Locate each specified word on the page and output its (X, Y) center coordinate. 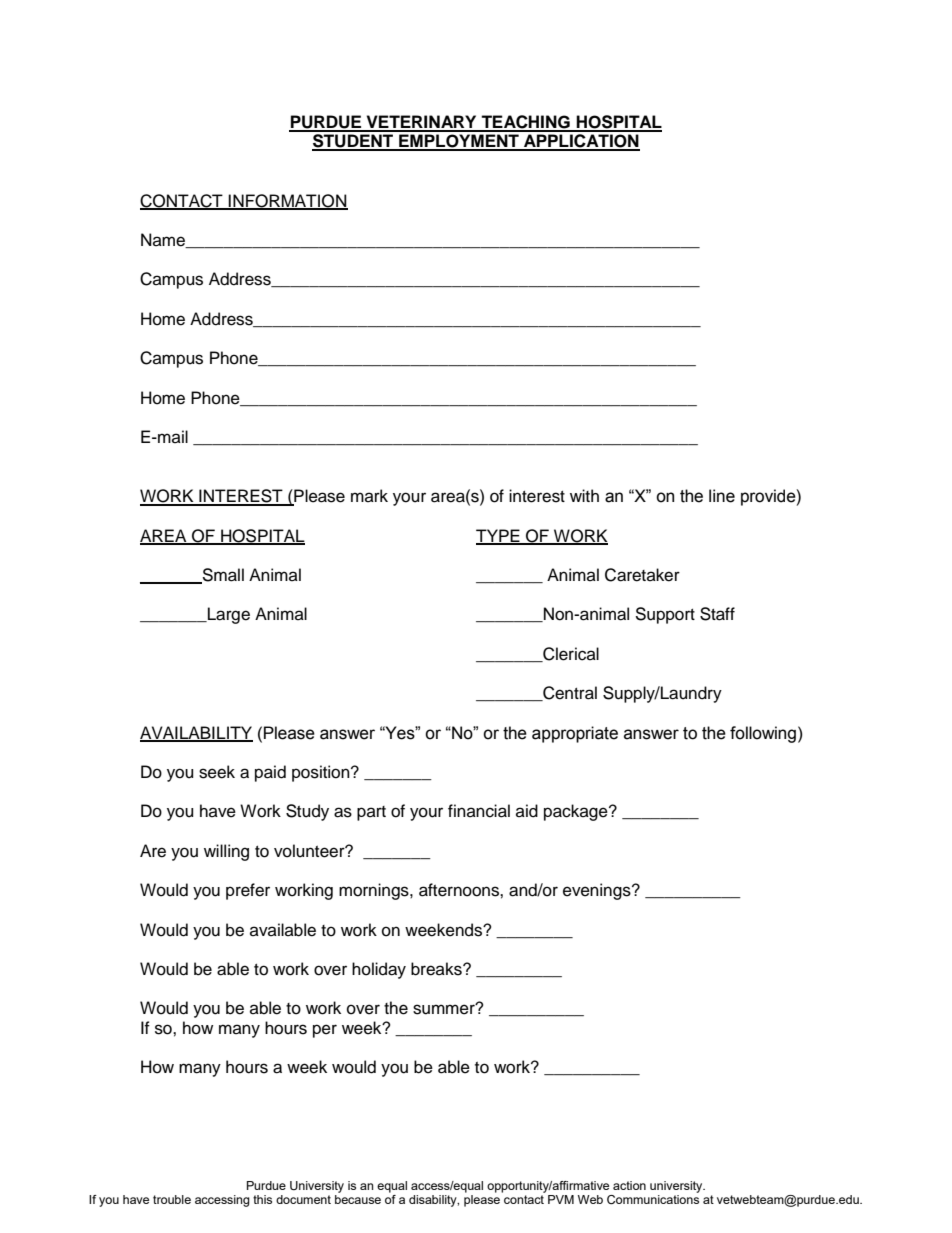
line (722, 496)
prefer (248, 891)
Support (665, 615)
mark (369, 495)
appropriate (575, 734)
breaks (437, 969)
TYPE (499, 536)
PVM (561, 1199)
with (584, 495)
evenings (598, 891)
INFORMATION (287, 202)
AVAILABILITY (196, 733)
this (262, 1199)
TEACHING (525, 123)
